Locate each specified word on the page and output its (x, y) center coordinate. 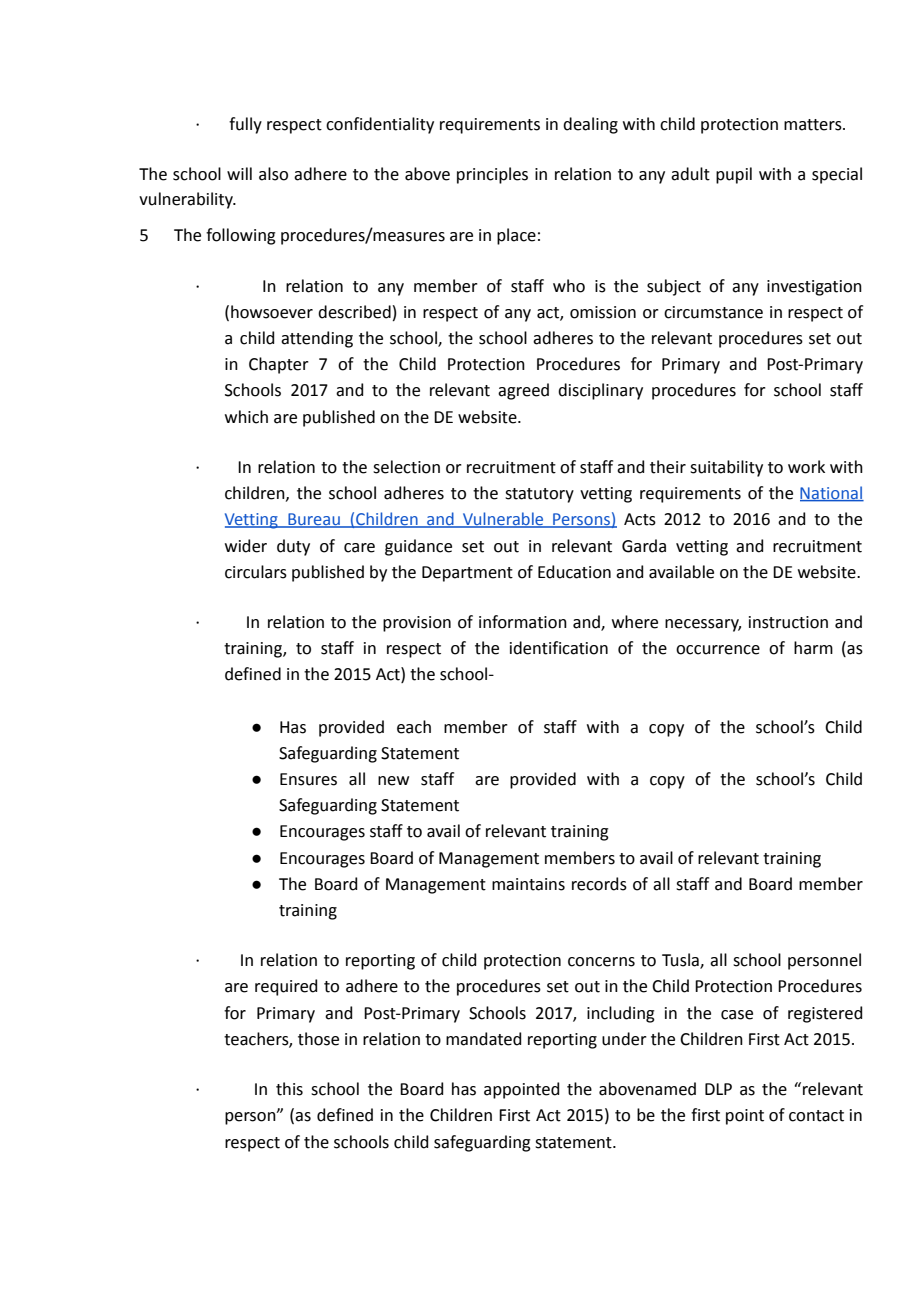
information (523, 622)
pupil (734, 175)
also (273, 174)
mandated (483, 1039)
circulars (256, 572)
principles (492, 175)
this (289, 1089)
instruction (788, 622)
